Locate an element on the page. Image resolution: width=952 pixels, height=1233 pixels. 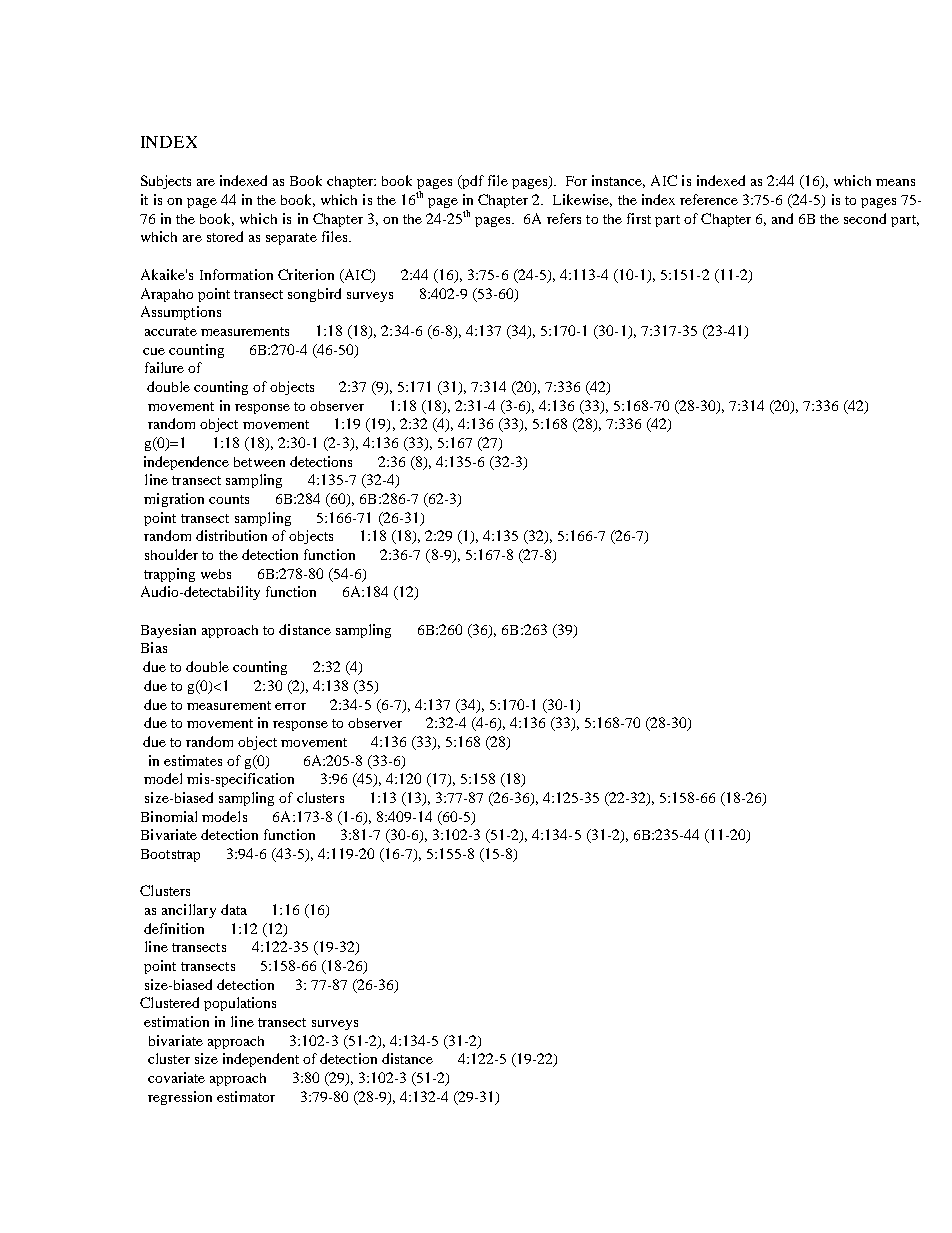
distribution is located at coordinates (231, 535).
